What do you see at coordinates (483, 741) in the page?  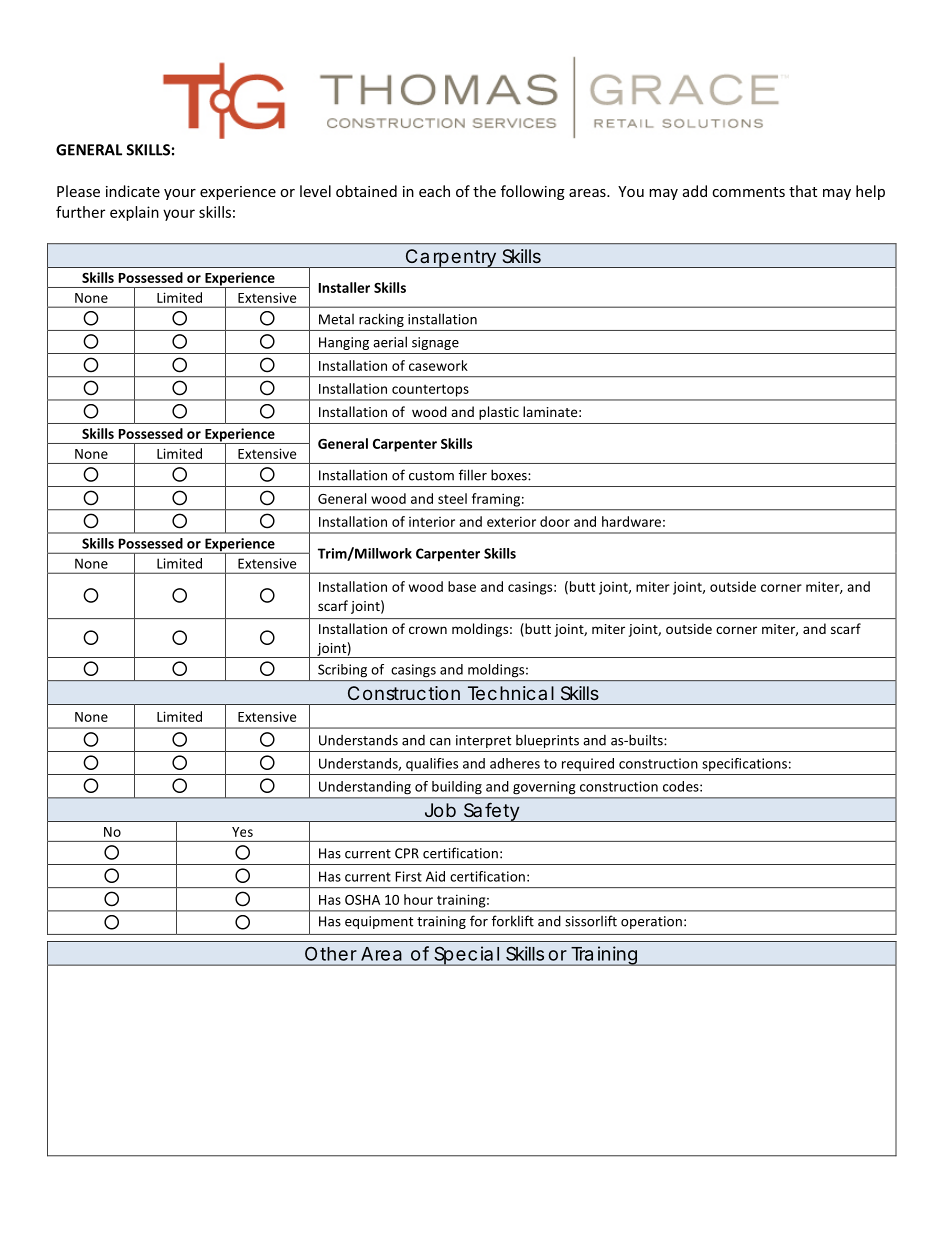 I see `interpret` at bounding box center [483, 741].
